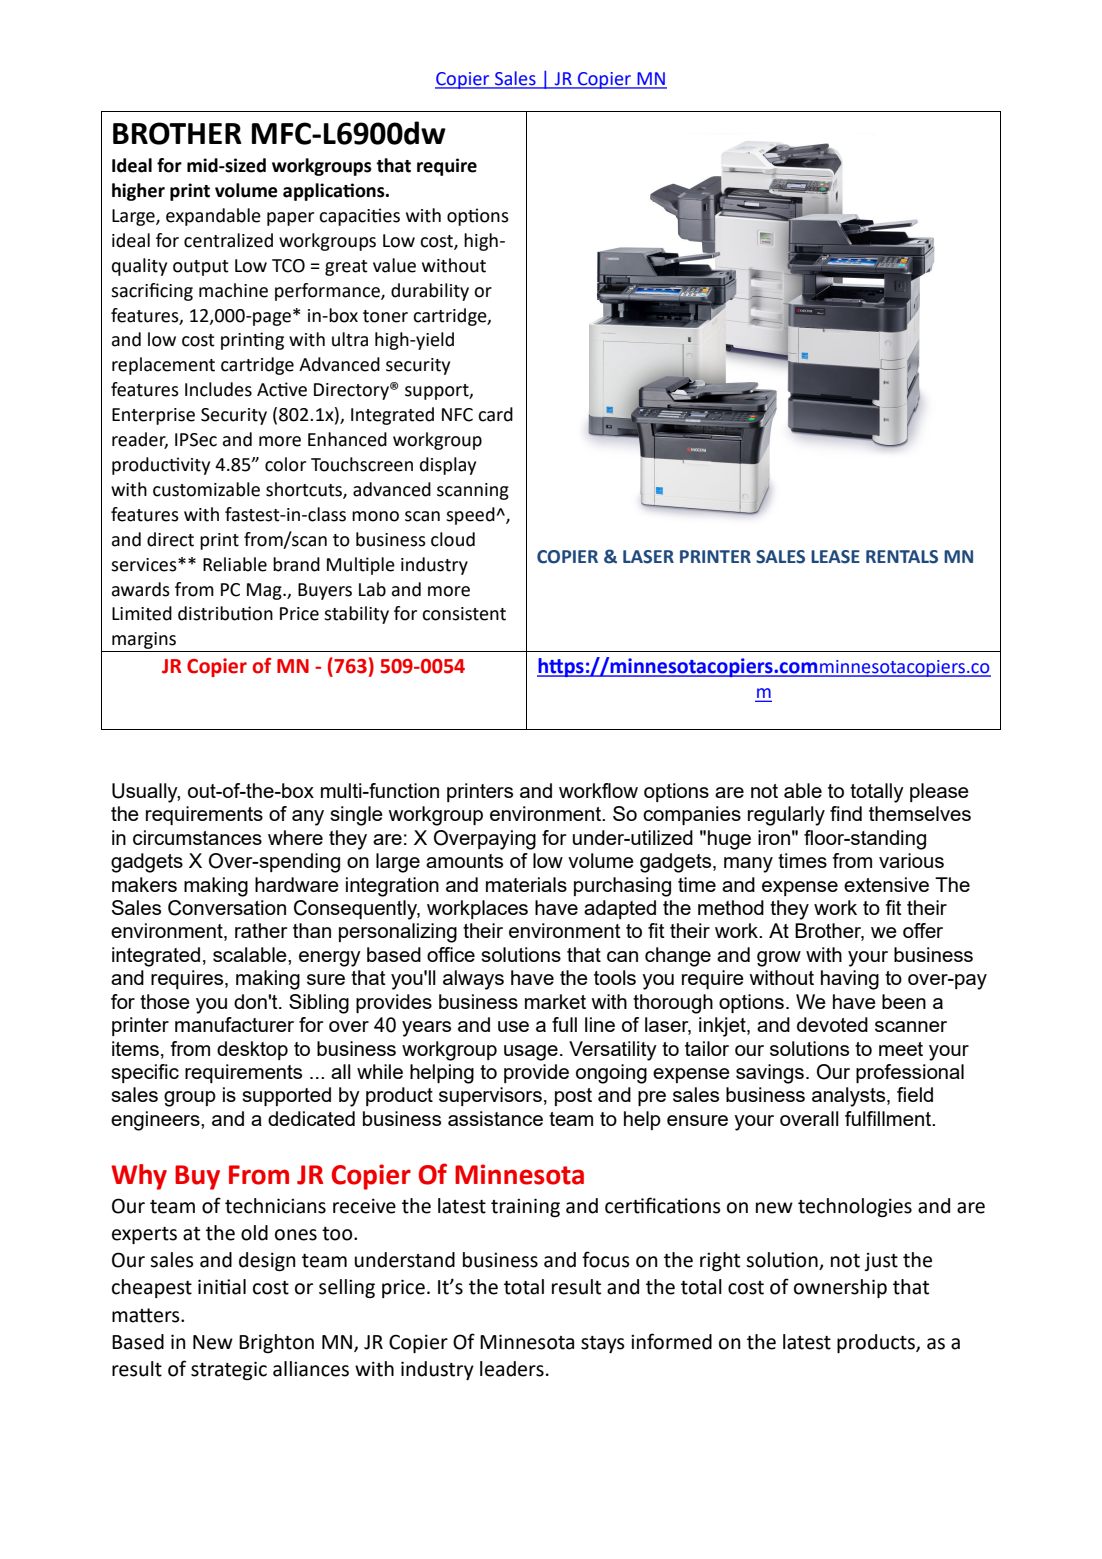 The width and height of the screenshot is (1102, 1559). I want to click on RENTALS, so click(902, 557).
